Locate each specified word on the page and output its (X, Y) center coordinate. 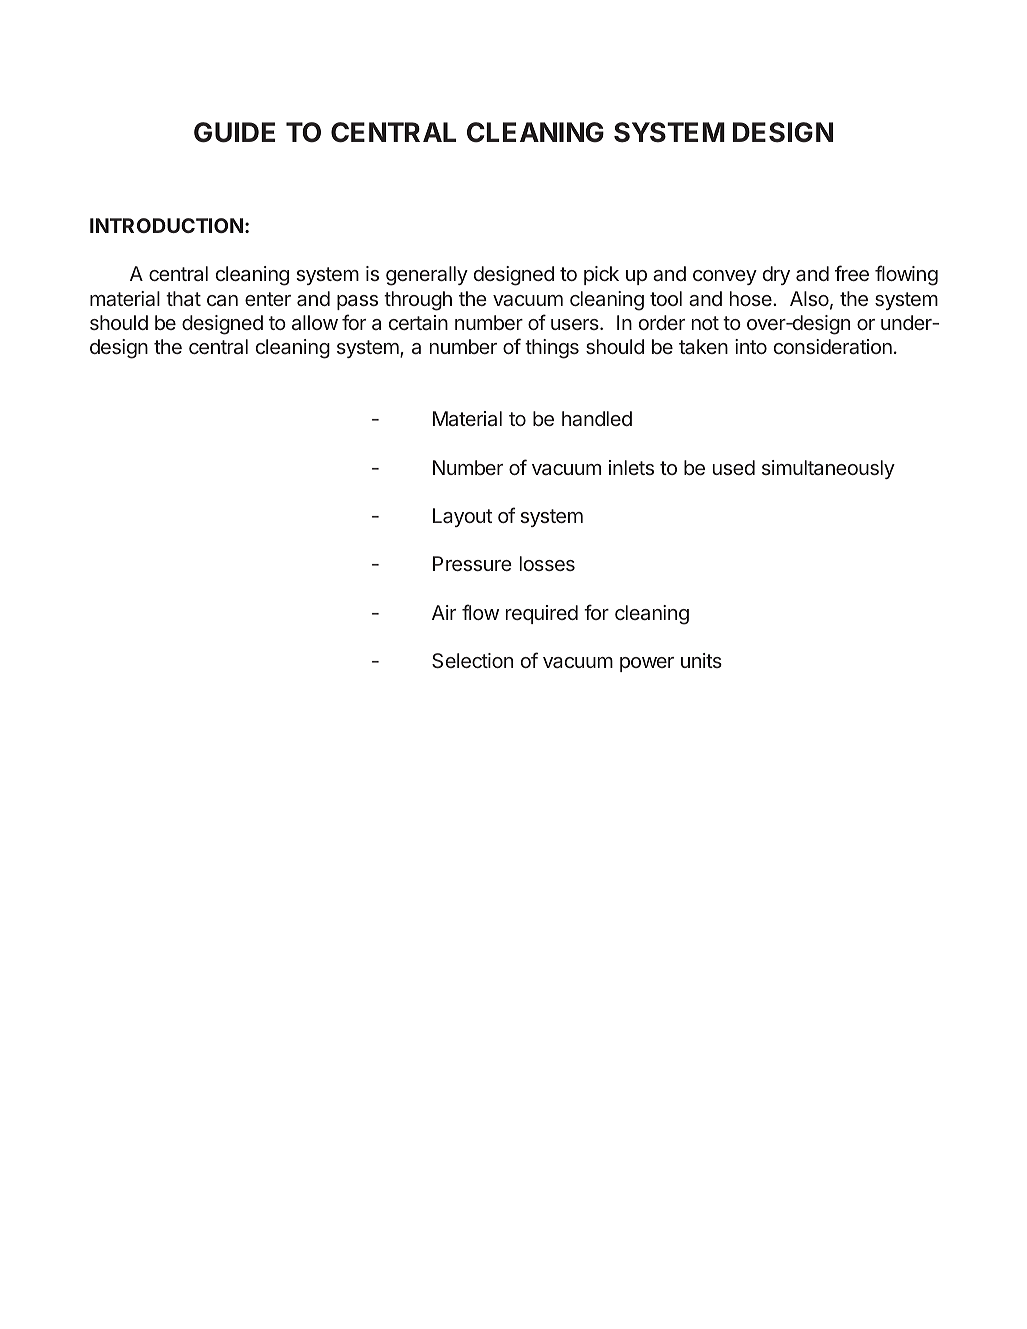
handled (597, 418)
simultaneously (828, 469)
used (734, 467)
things (552, 349)
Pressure (472, 563)
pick (601, 275)
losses (547, 563)
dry (776, 275)
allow (315, 322)
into (751, 346)
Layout (462, 517)
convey (725, 277)
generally (427, 276)
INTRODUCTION (166, 225)
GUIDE (234, 132)
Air (444, 612)
